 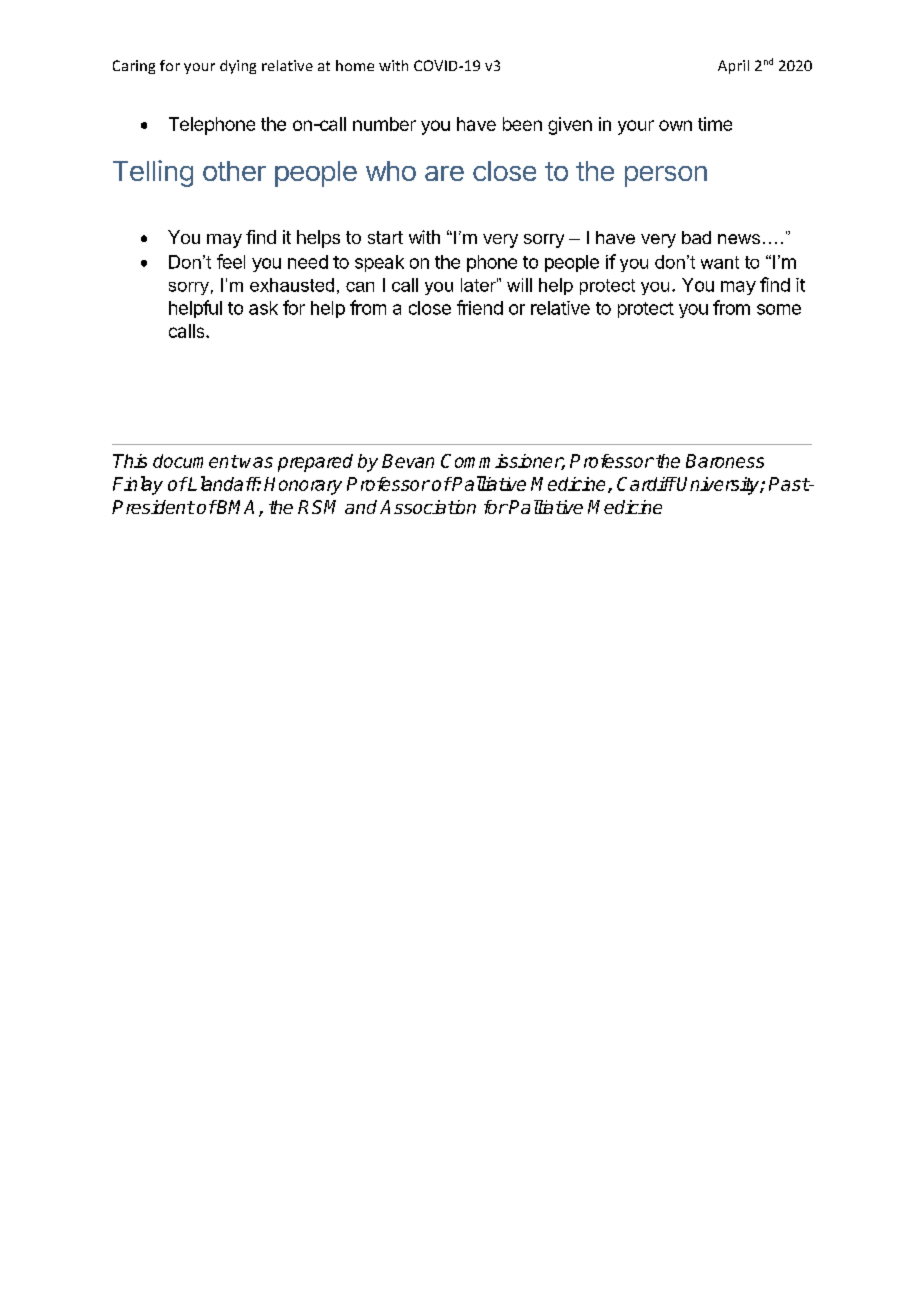 What do you see at coordinates (355, 65) in the screenshot?
I see `home` at bounding box center [355, 65].
